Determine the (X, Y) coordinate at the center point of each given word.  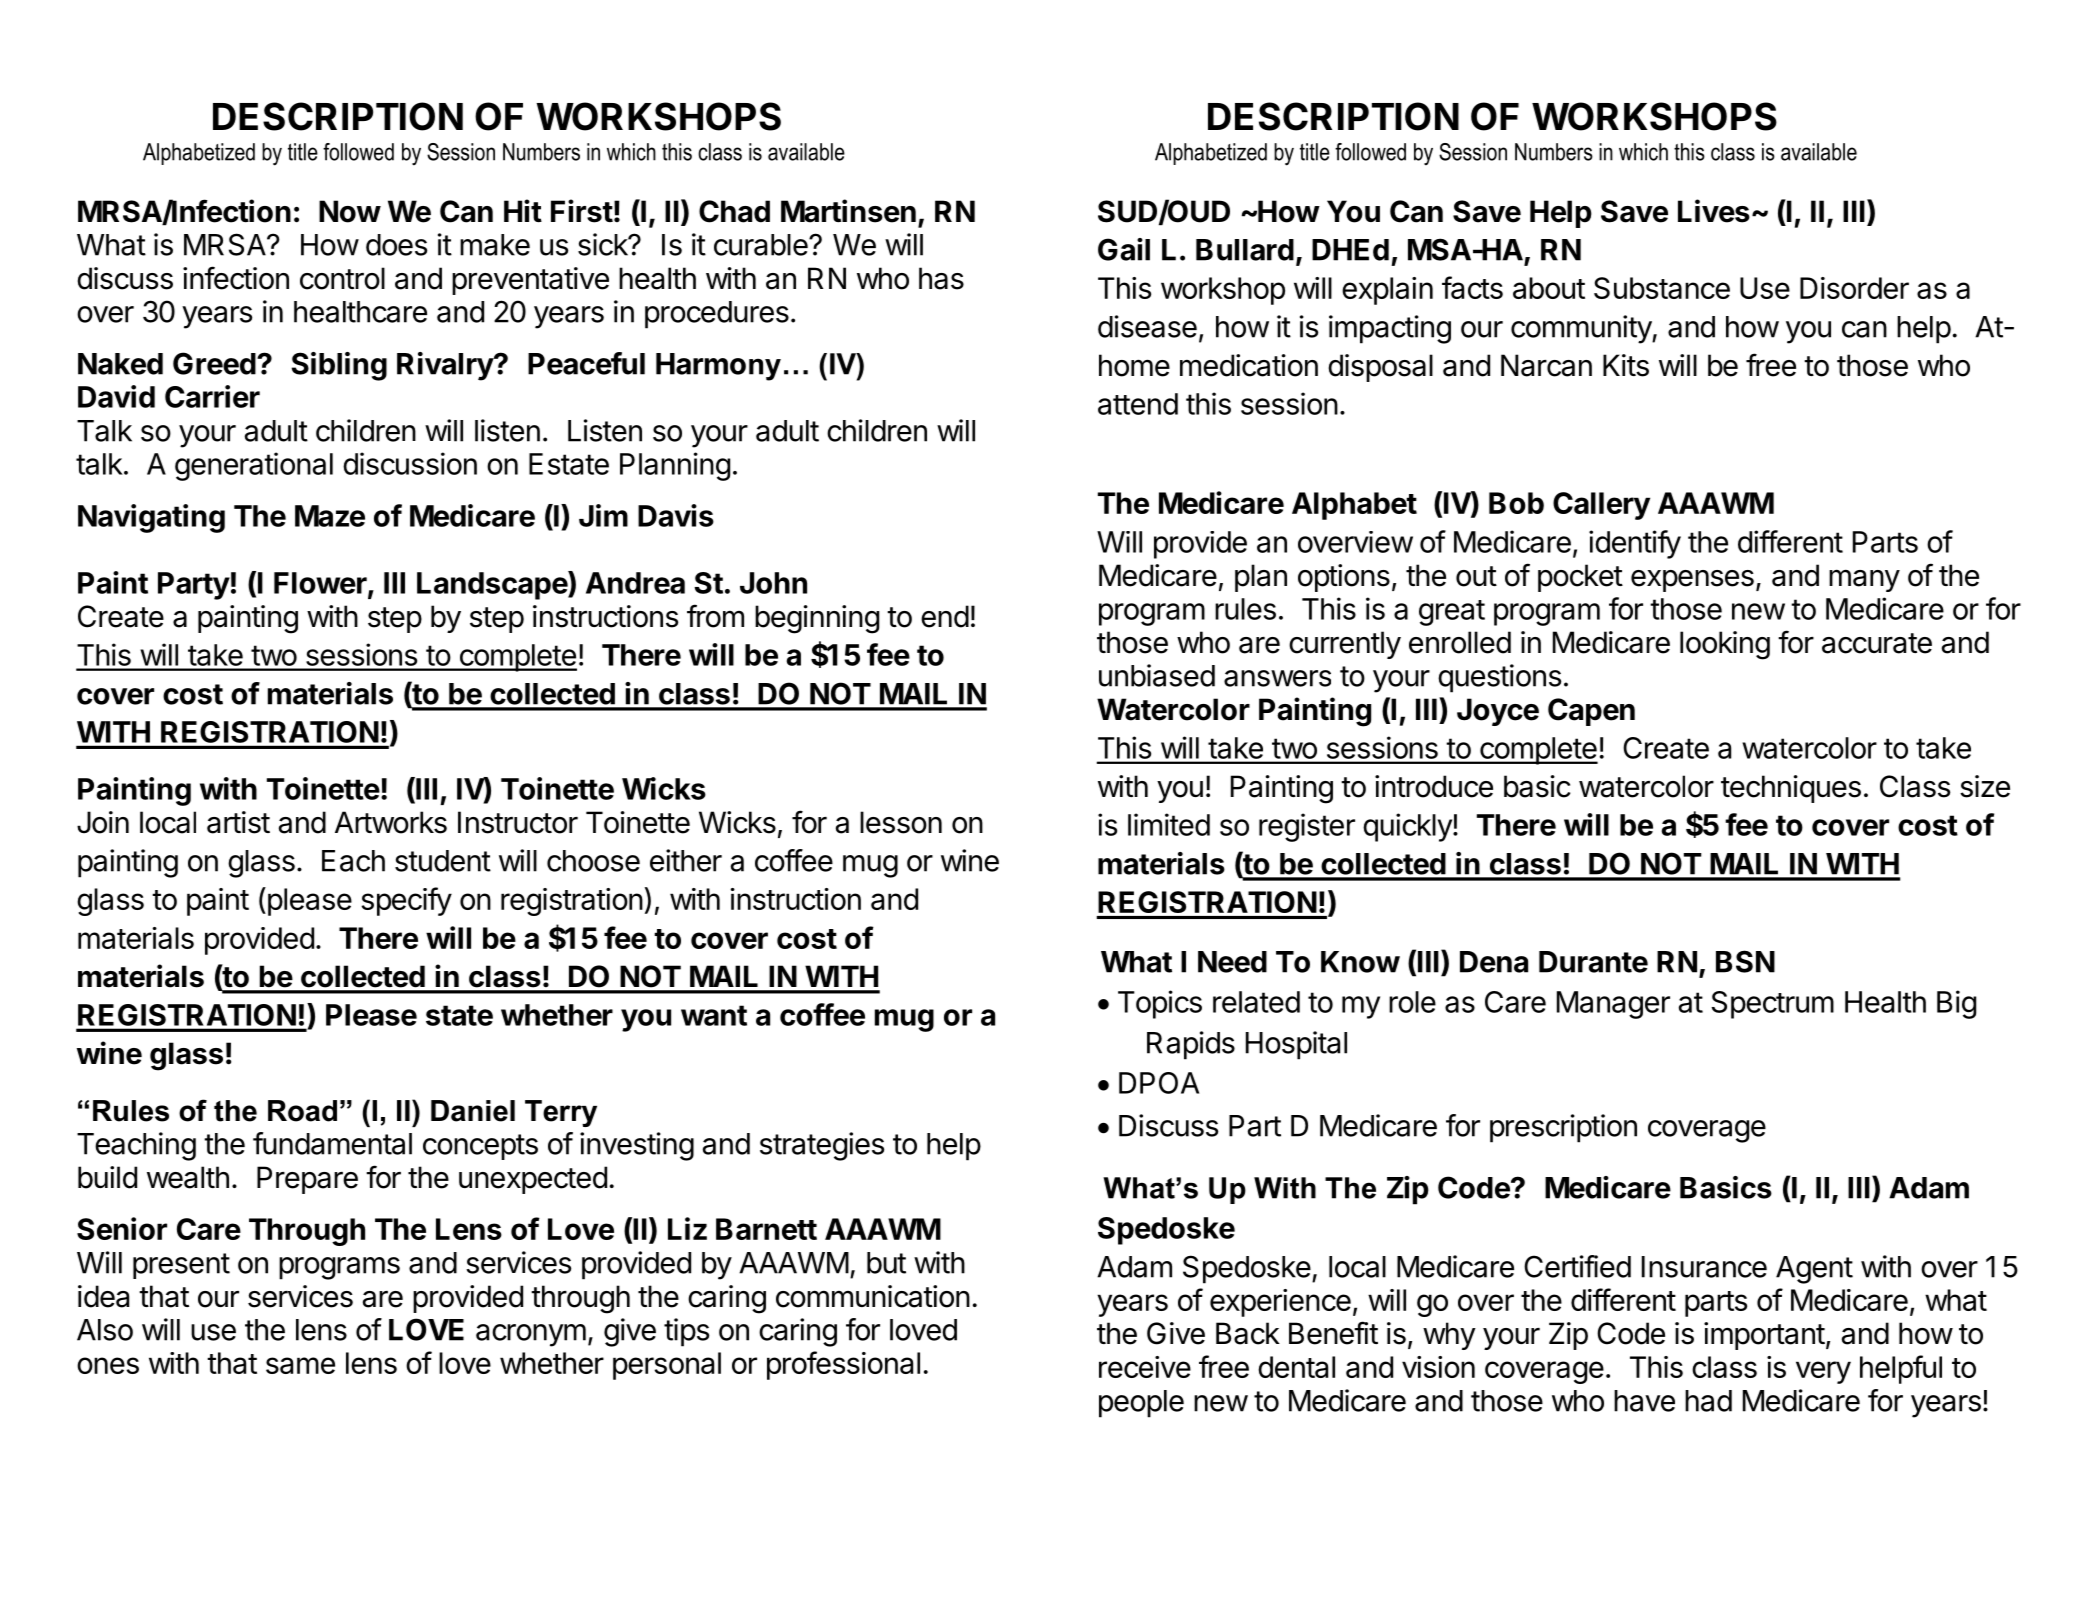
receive (1145, 1367)
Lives (1714, 211)
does (396, 245)
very (1823, 1372)
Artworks (391, 822)
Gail (1124, 249)
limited (1169, 824)
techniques (1791, 789)
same (300, 1365)
